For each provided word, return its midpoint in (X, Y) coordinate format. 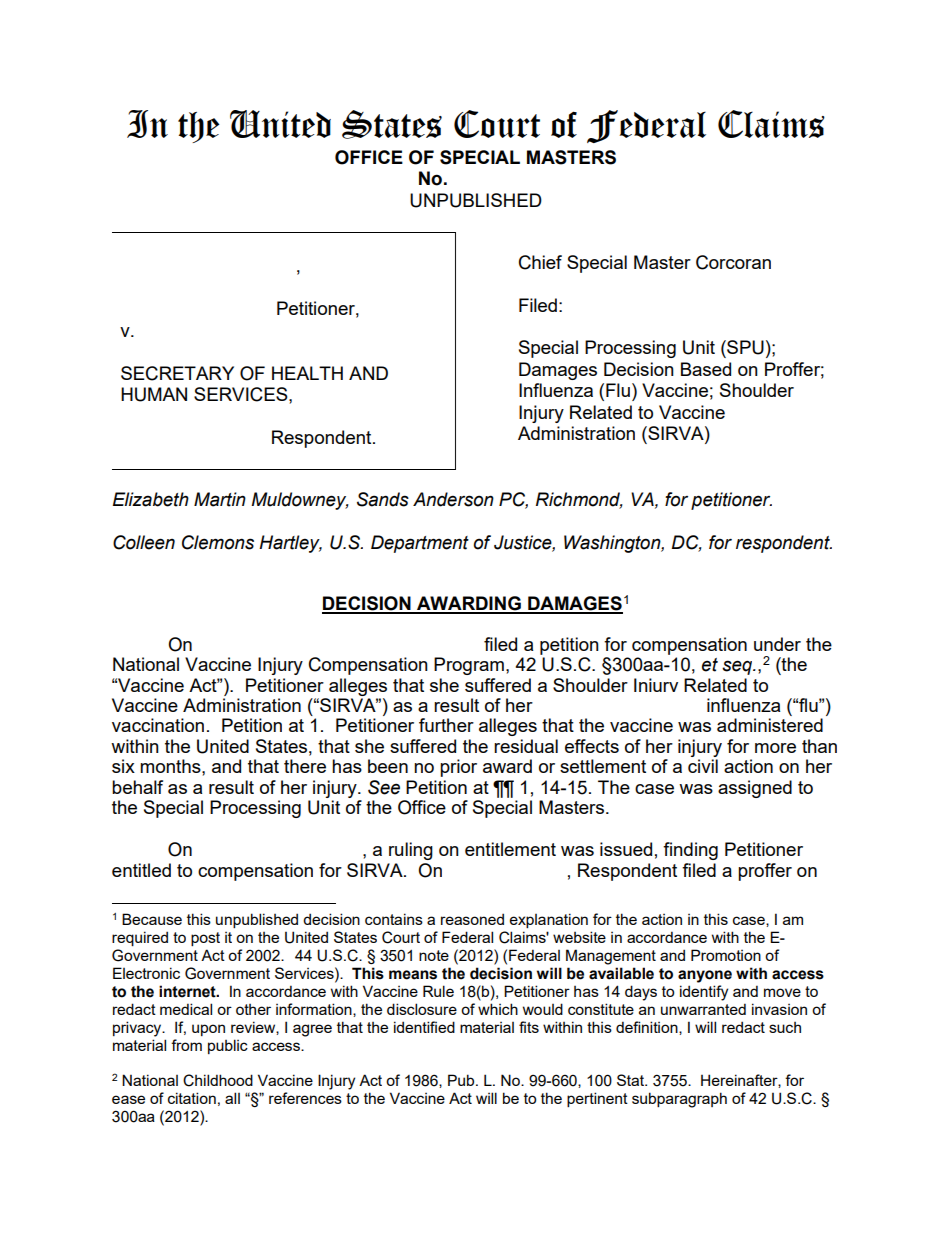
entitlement (510, 849)
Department (420, 544)
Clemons (218, 542)
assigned (755, 789)
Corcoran (733, 262)
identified (424, 1027)
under (777, 644)
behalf (137, 787)
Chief (540, 262)
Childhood (218, 1080)
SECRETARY (177, 373)
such (785, 1027)
